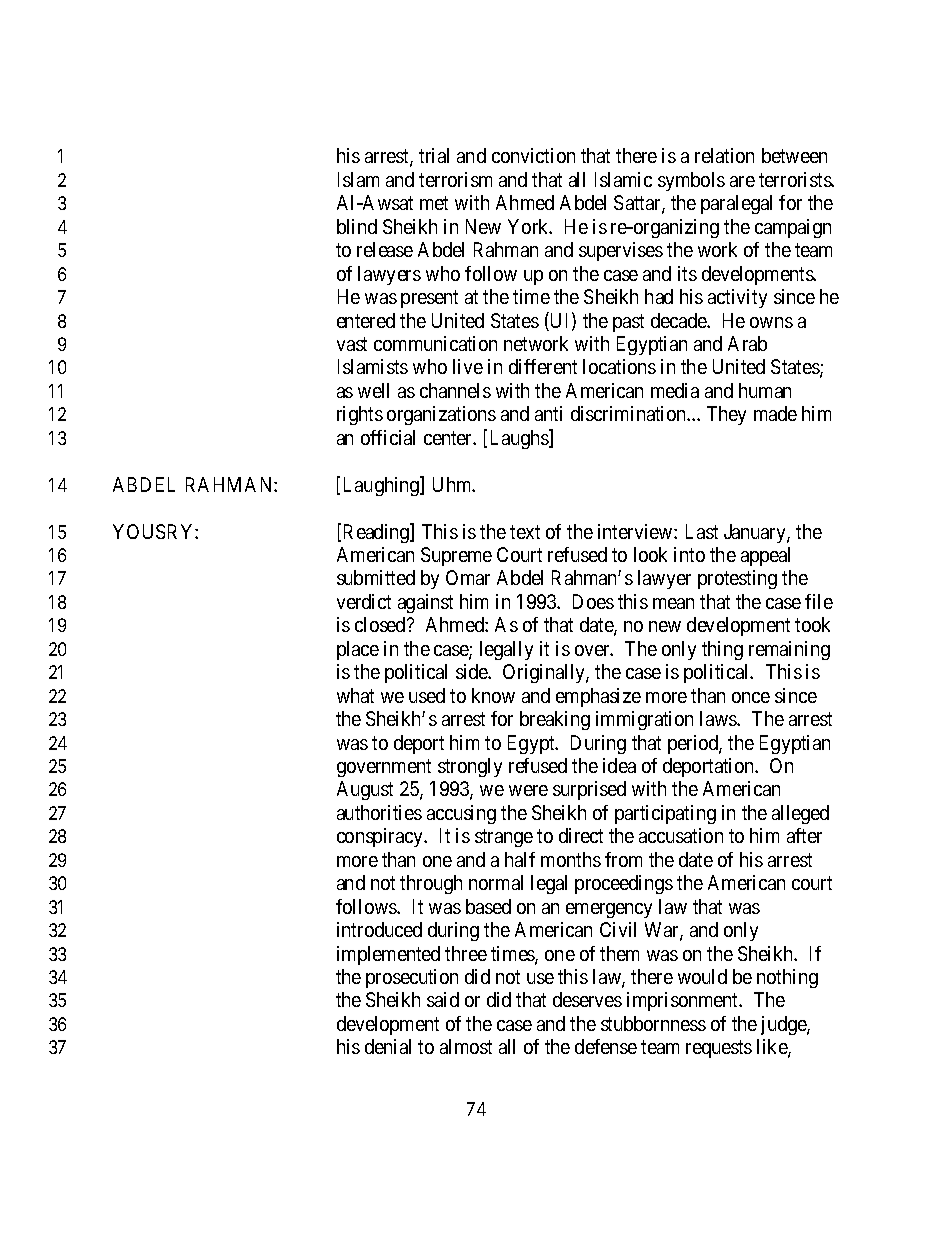  I want to click on human, so click(765, 390).
